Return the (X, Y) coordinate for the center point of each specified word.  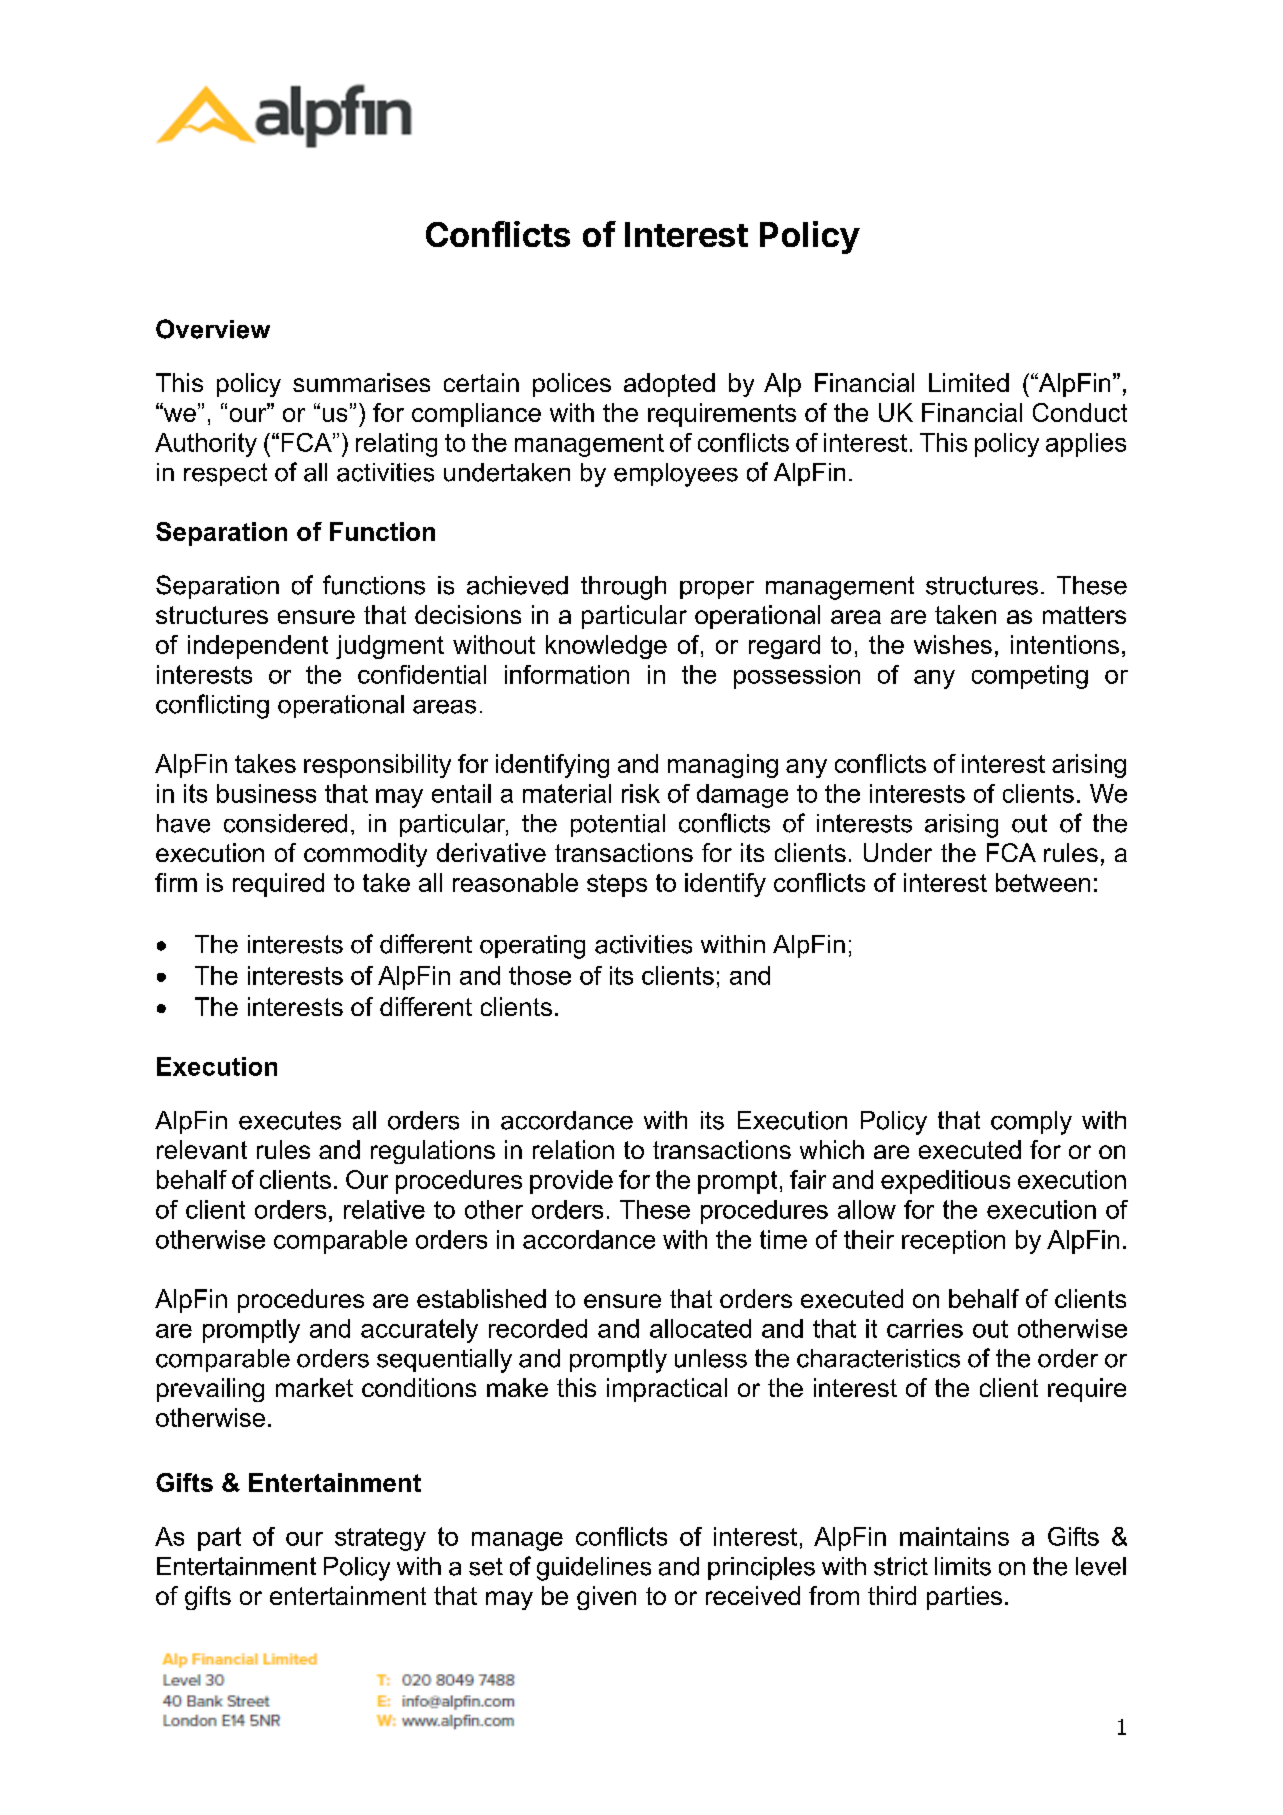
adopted (669, 385)
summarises (361, 382)
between (1043, 882)
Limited (969, 382)
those (540, 975)
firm (176, 882)
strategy (380, 1539)
